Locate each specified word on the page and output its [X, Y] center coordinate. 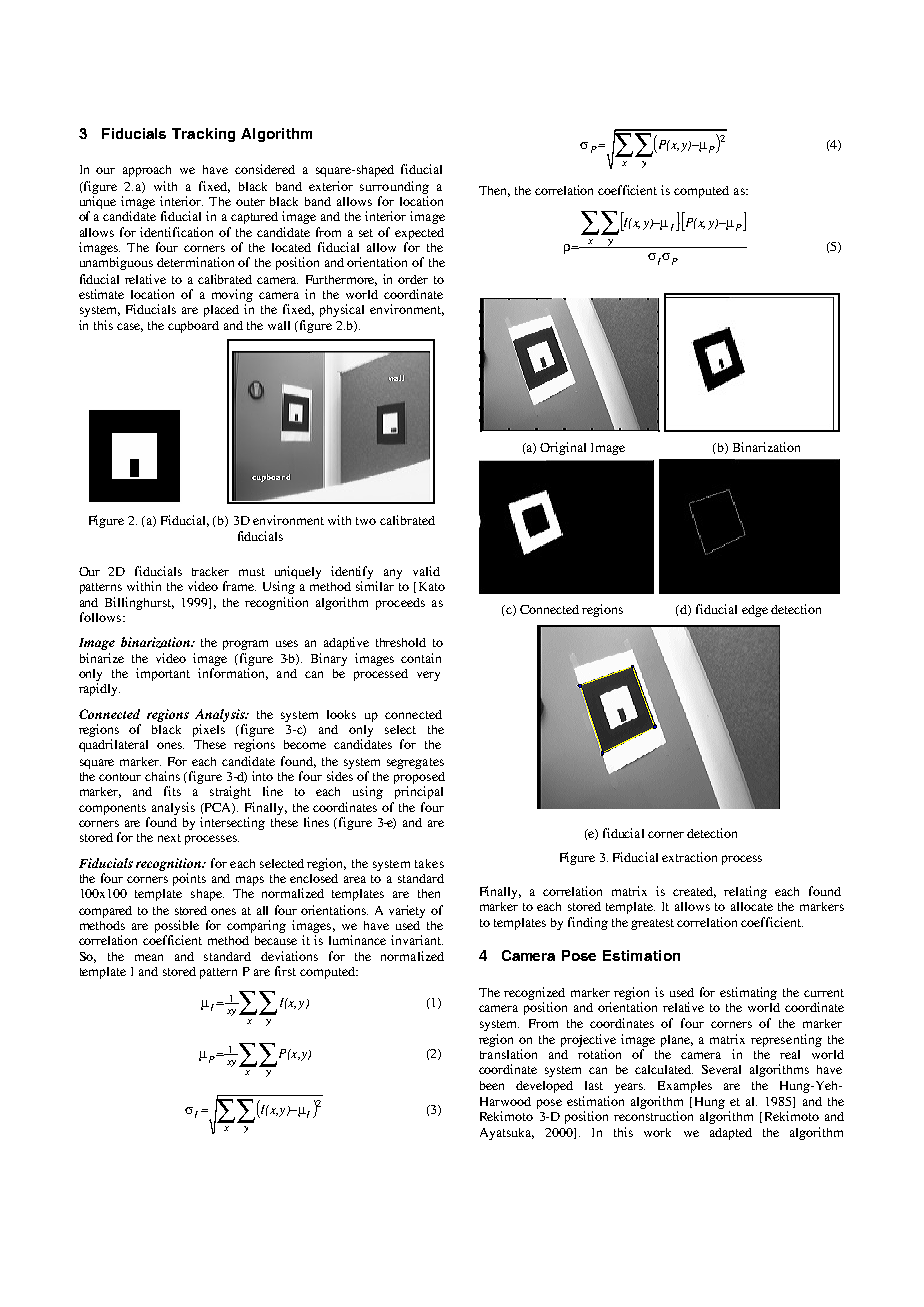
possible [177, 926]
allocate [752, 906]
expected [419, 235]
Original [563, 448]
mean [149, 957]
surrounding [394, 187]
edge [755, 611]
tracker [210, 571]
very [428, 676]
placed [221, 311]
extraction [689, 857]
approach [147, 171]
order [413, 279]
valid [426, 571]
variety [407, 911]
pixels [209, 730]
